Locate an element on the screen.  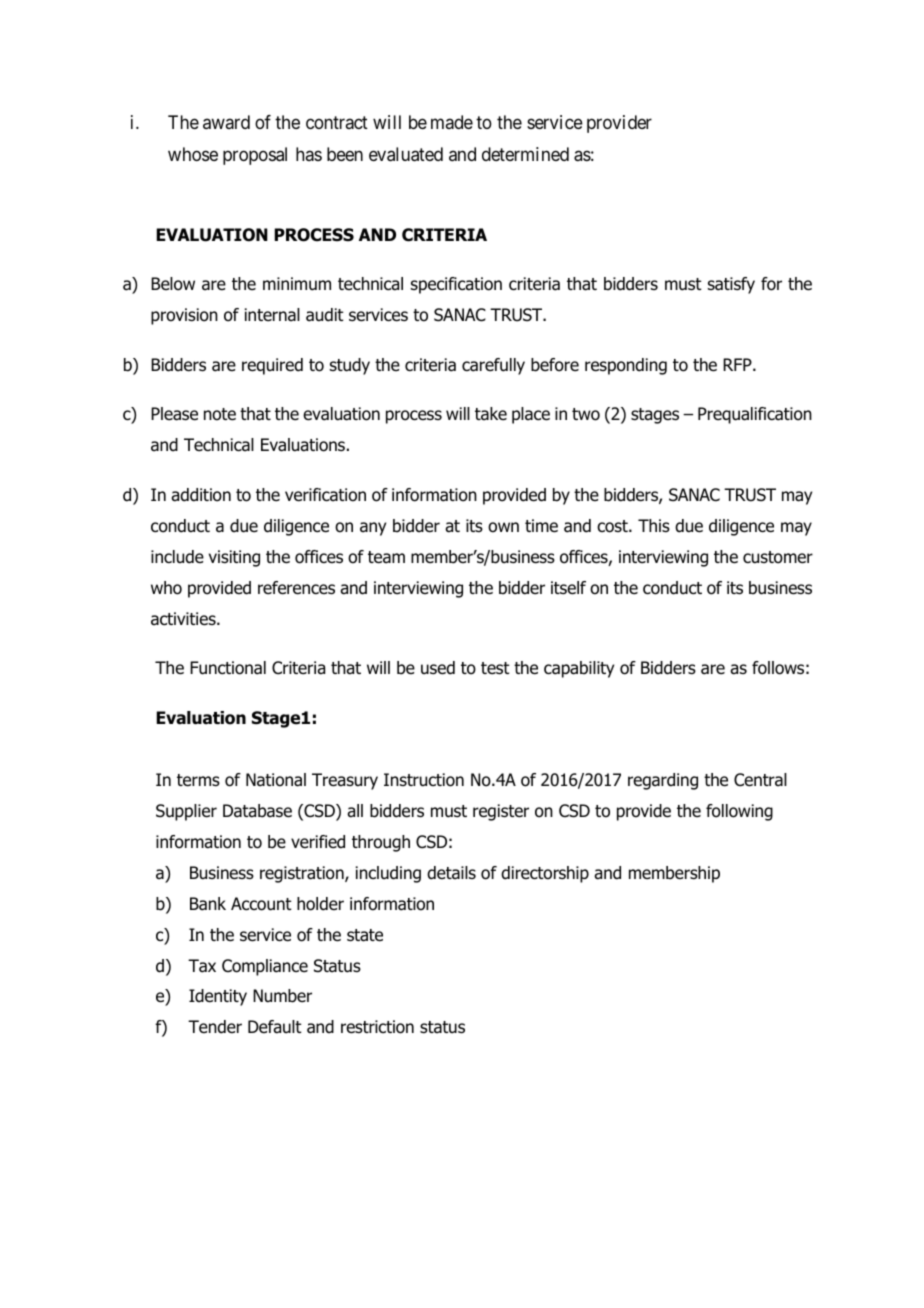
responding is located at coordinates (626, 366).
